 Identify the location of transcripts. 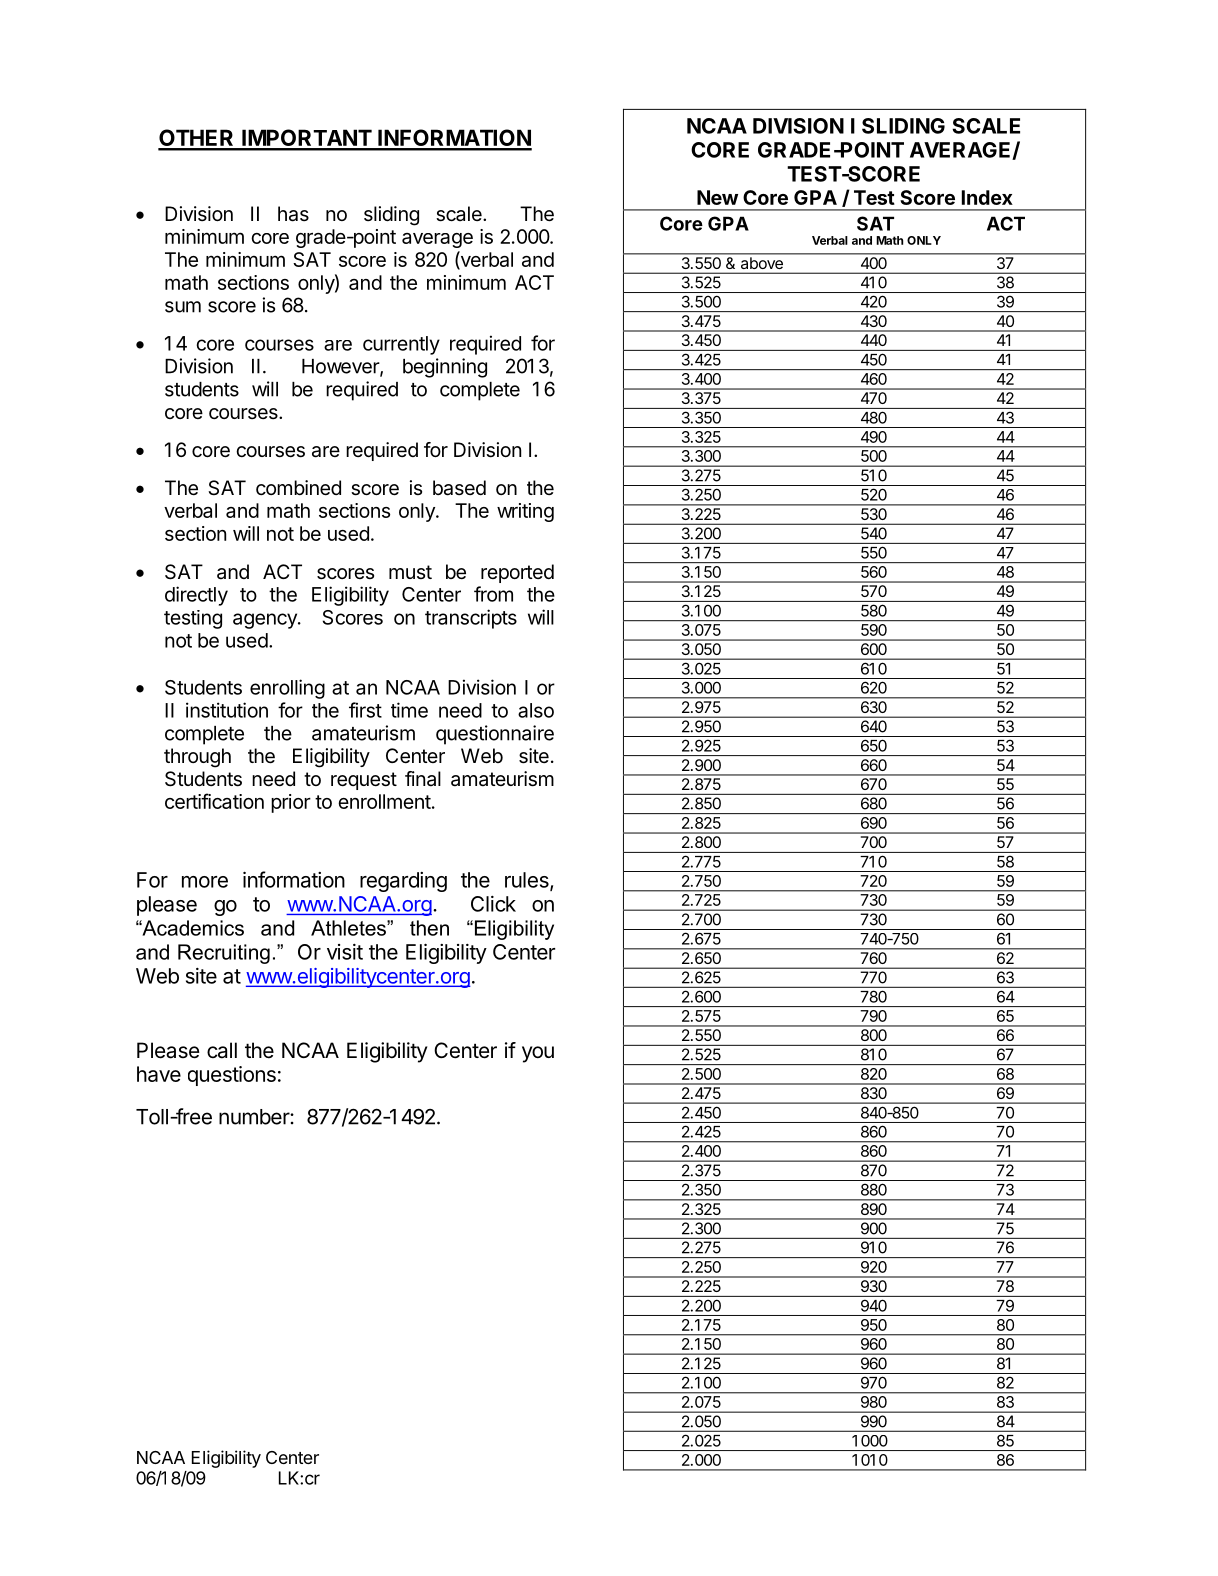
(471, 619).
